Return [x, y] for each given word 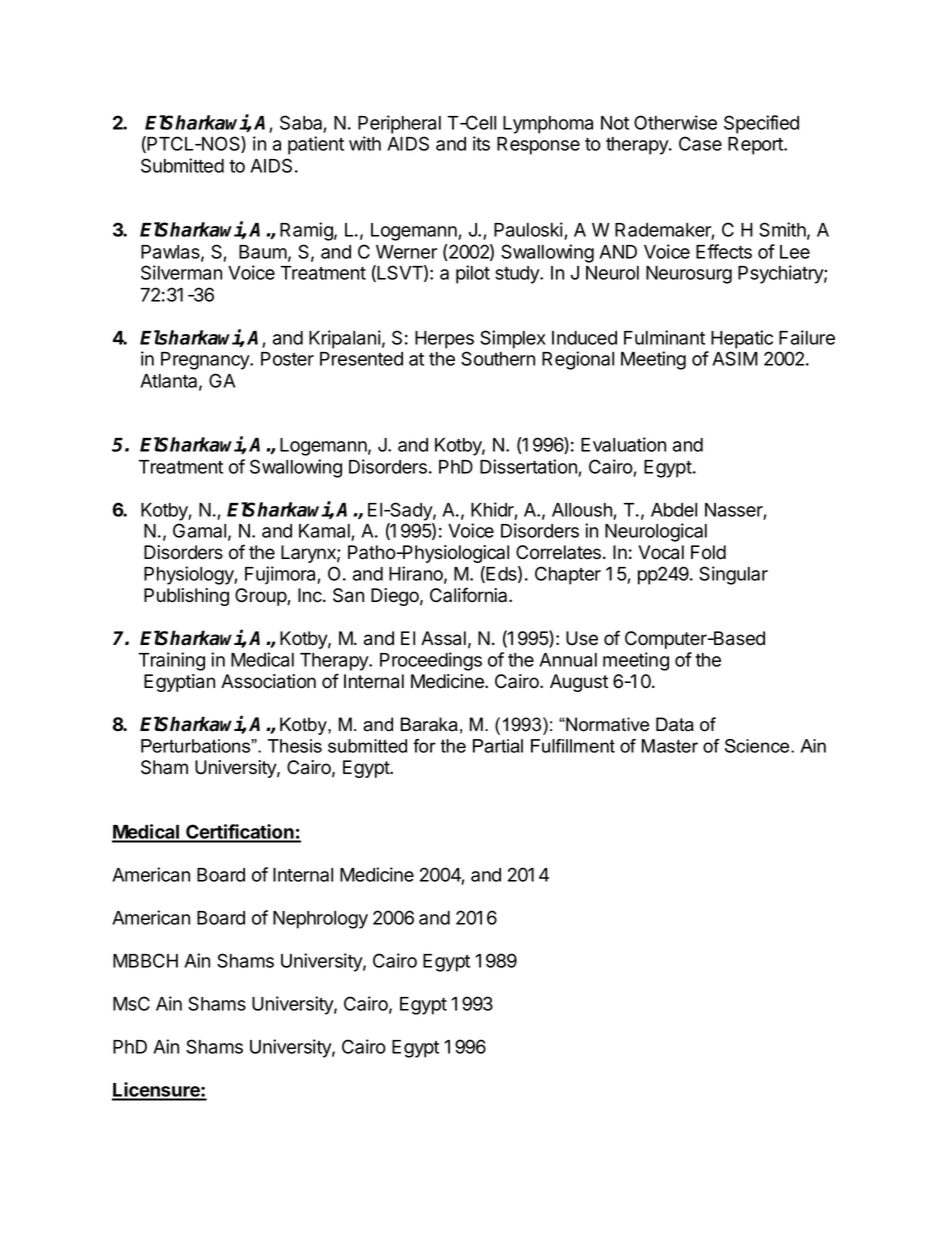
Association [268, 681]
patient [316, 145]
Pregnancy [206, 361]
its [481, 143]
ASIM [735, 358]
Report [756, 146]
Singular [733, 575]
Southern [498, 358]
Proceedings [431, 661]
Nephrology [320, 920]
